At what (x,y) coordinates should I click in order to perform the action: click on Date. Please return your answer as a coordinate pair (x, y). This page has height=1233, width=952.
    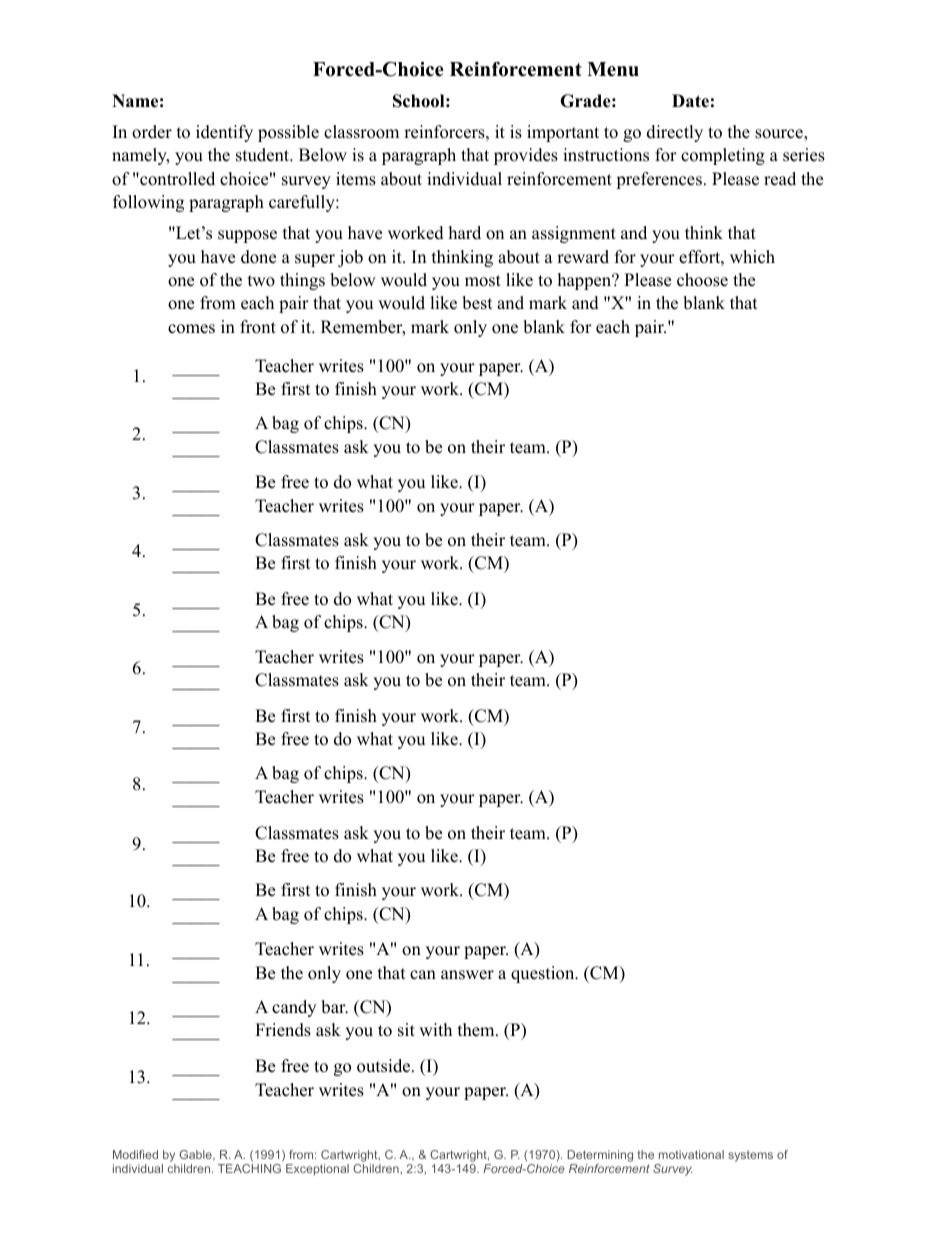
    Looking at the image, I should click on (690, 101).
